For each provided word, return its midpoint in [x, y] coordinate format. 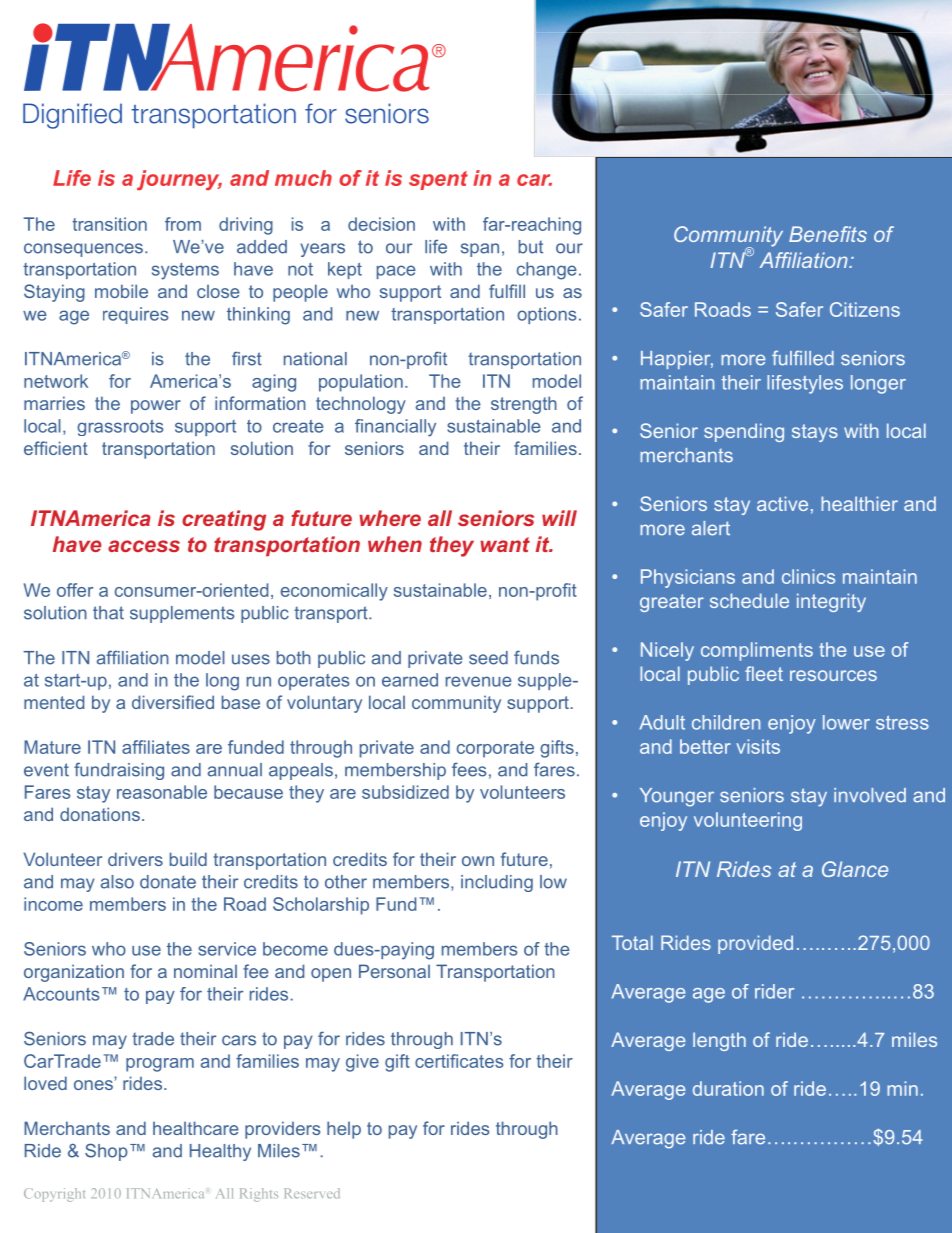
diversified [173, 702]
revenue [479, 681]
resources [833, 675]
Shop [106, 1152]
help [344, 1130]
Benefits [828, 234]
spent [438, 180]
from [183, 224]
